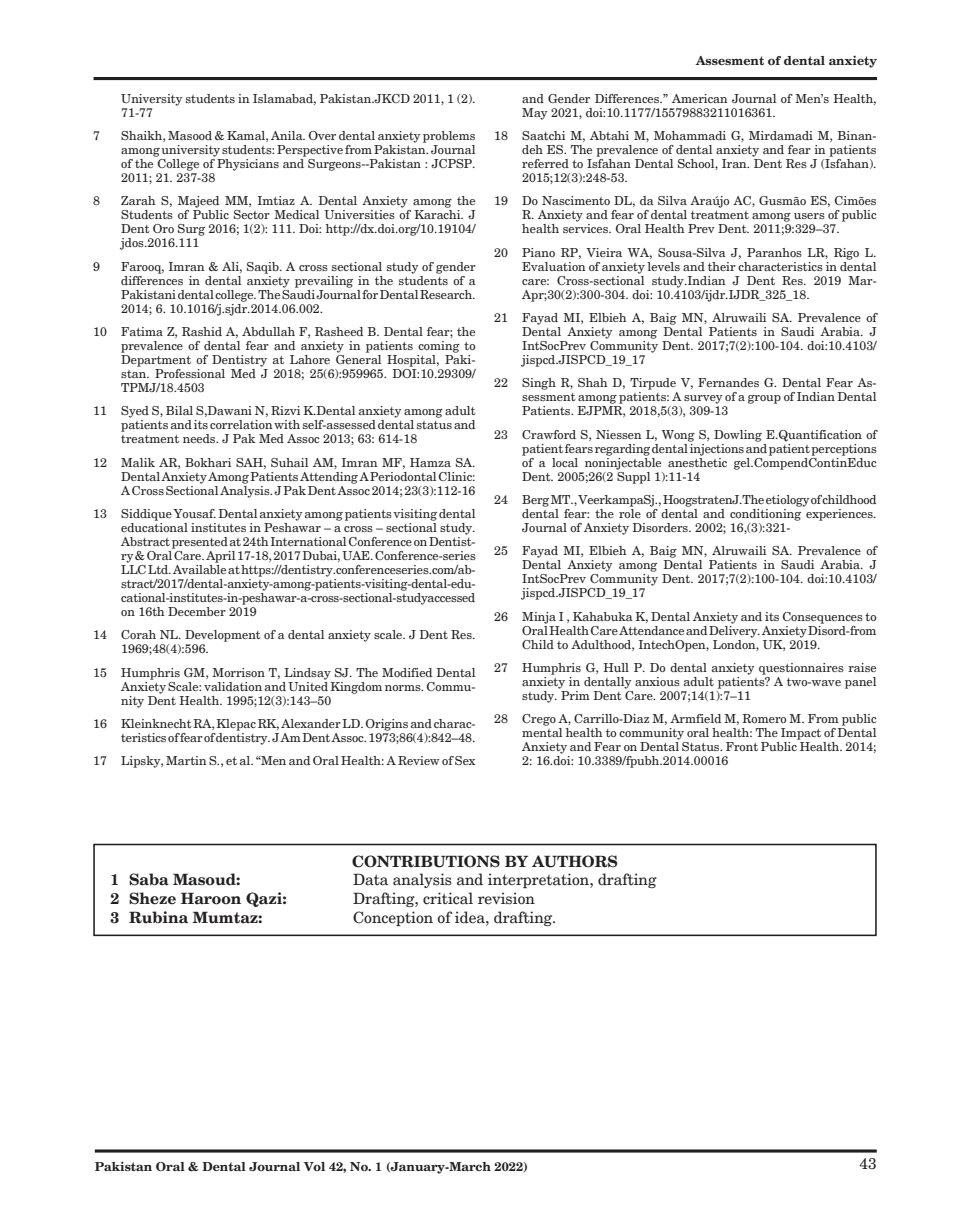 The height and width of the document is (1232, 970). Describe the element at coordinates (190, 135) in the document. I see `Masood` at that location.
